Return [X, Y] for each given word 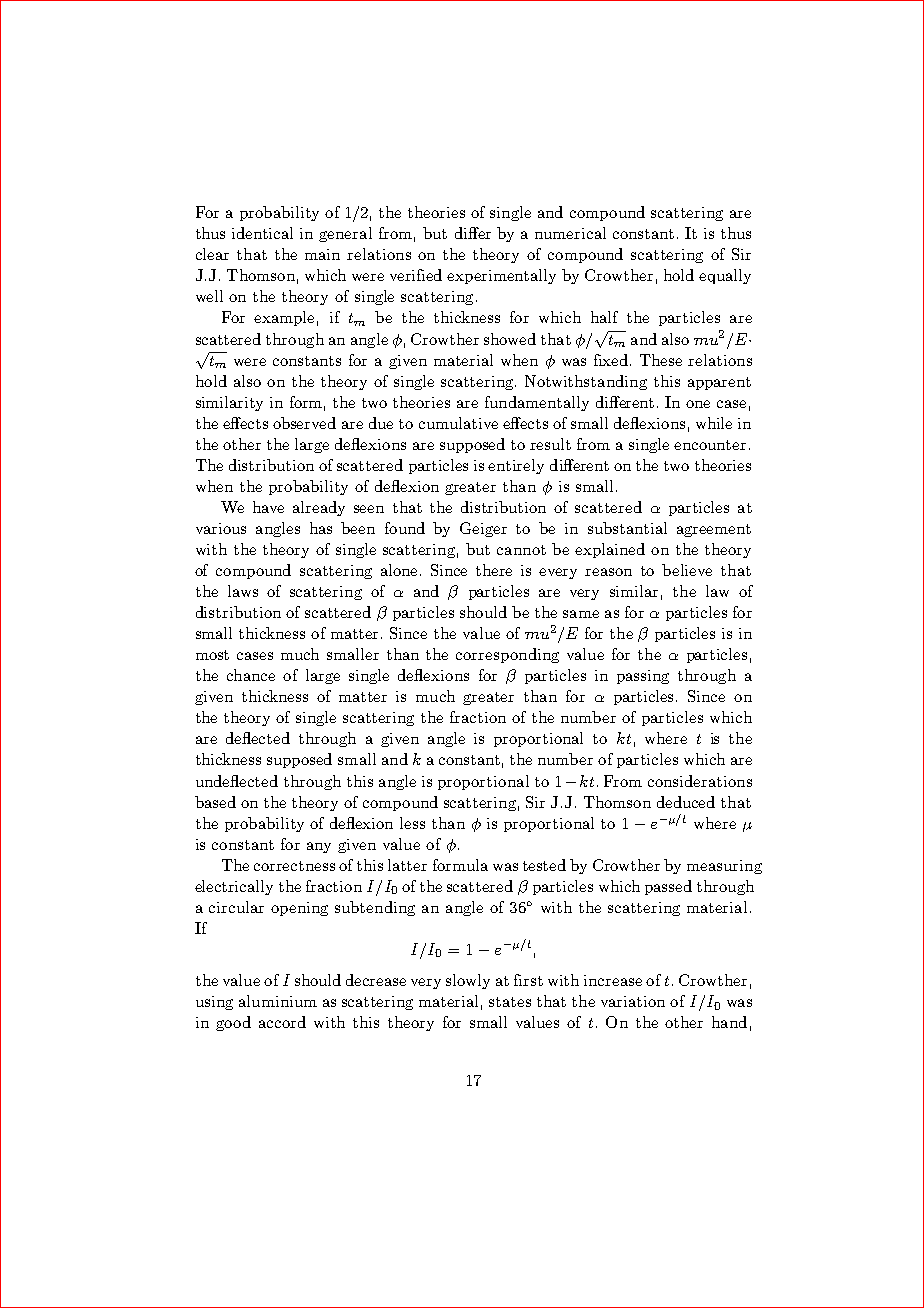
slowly [468, 981]
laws [243, 591]
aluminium [278, 1001]
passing [643, 677]
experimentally [501, 276]
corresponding [507, 655]
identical [262, 233]
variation [633, 1001]
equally [725, 276]
